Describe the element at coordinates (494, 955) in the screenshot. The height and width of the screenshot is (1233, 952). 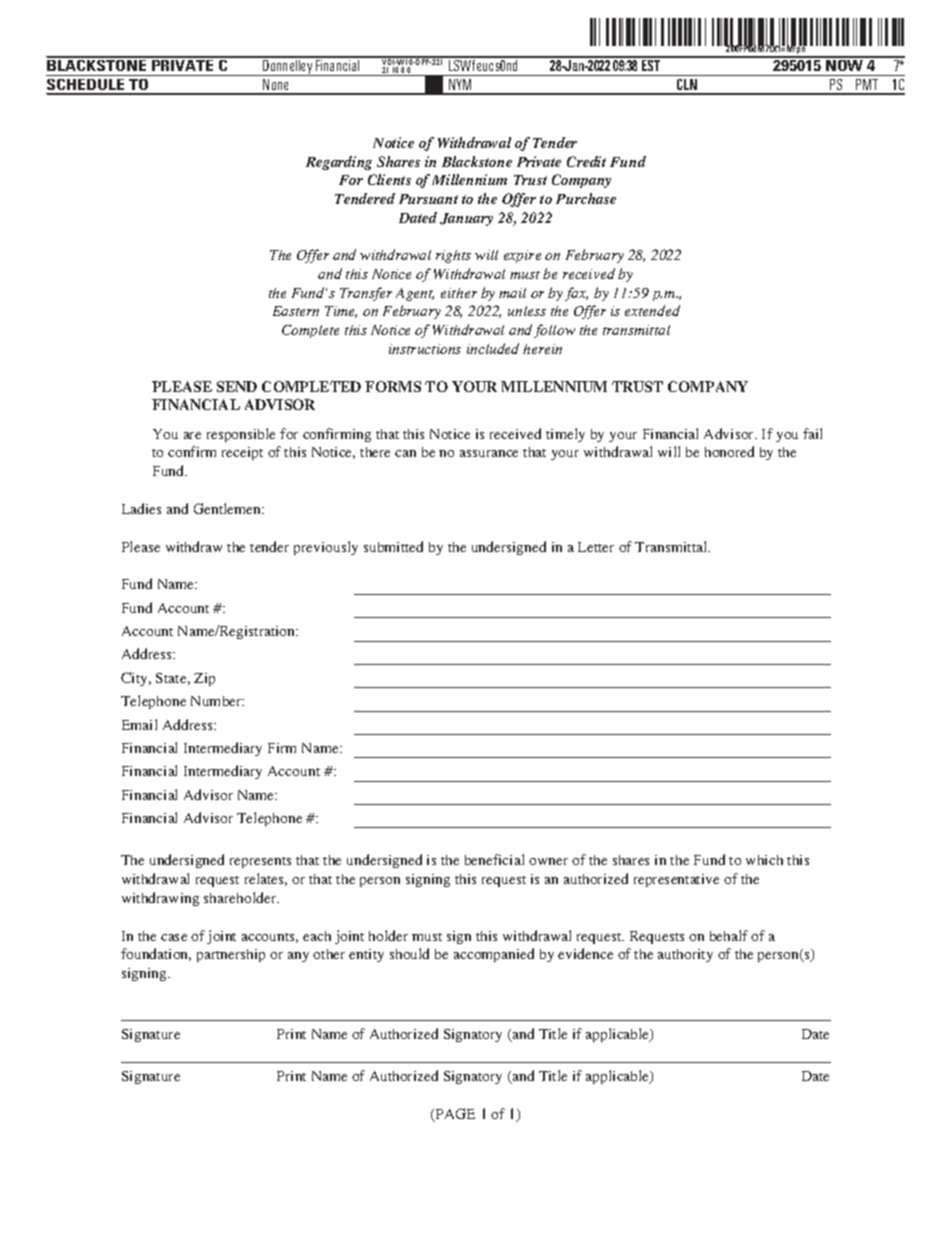
I see `accompanied` at that location.
